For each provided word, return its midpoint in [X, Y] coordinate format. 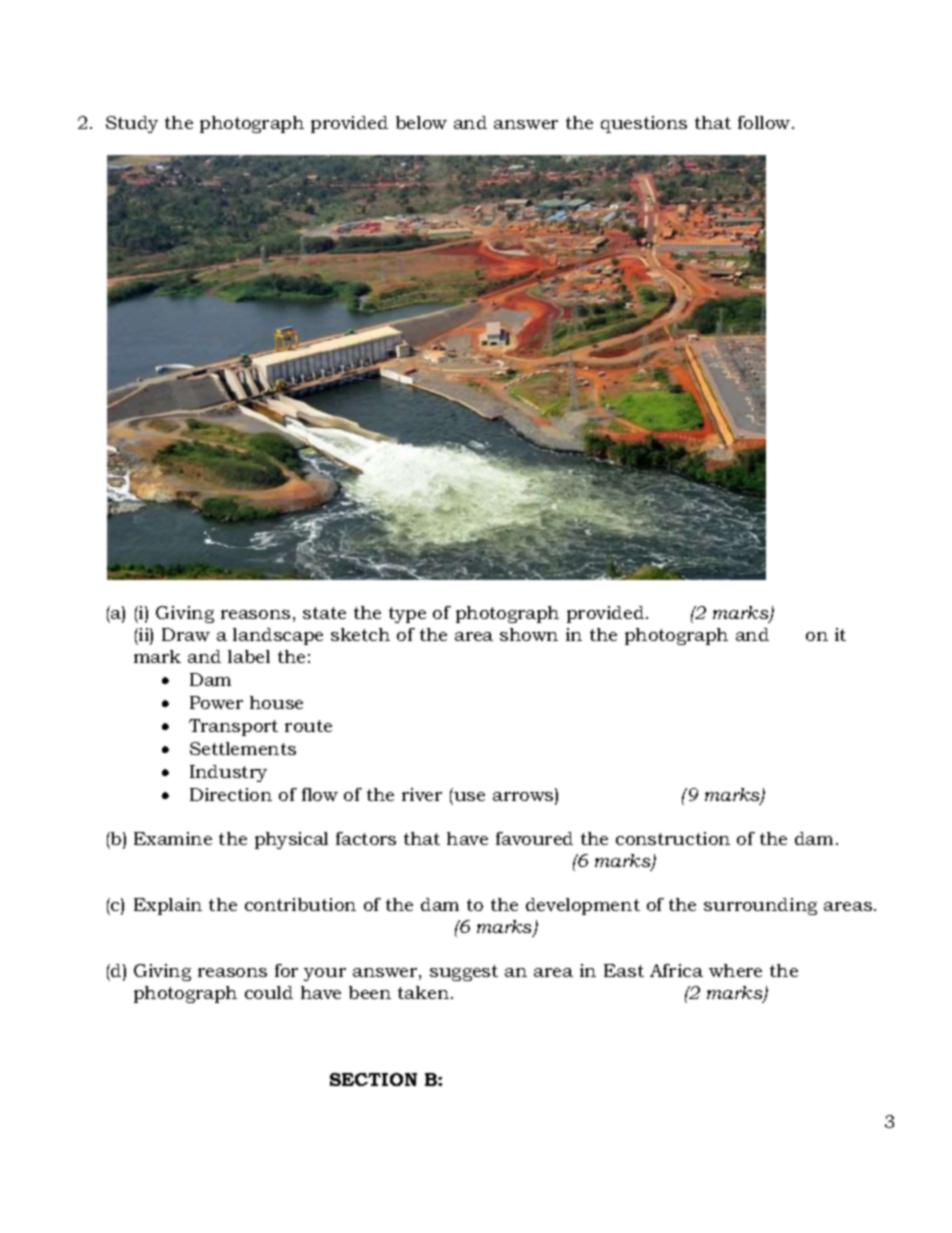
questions [644, 124]
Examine [173, 838]
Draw [186, 634]
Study [132, 124]
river [422, 794]
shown [529, 634]
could [269, 992]
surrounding [760, 906]
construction [673, 838]
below [421, 122]
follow [765, 122]
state [324, 613]
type [407, 615]
